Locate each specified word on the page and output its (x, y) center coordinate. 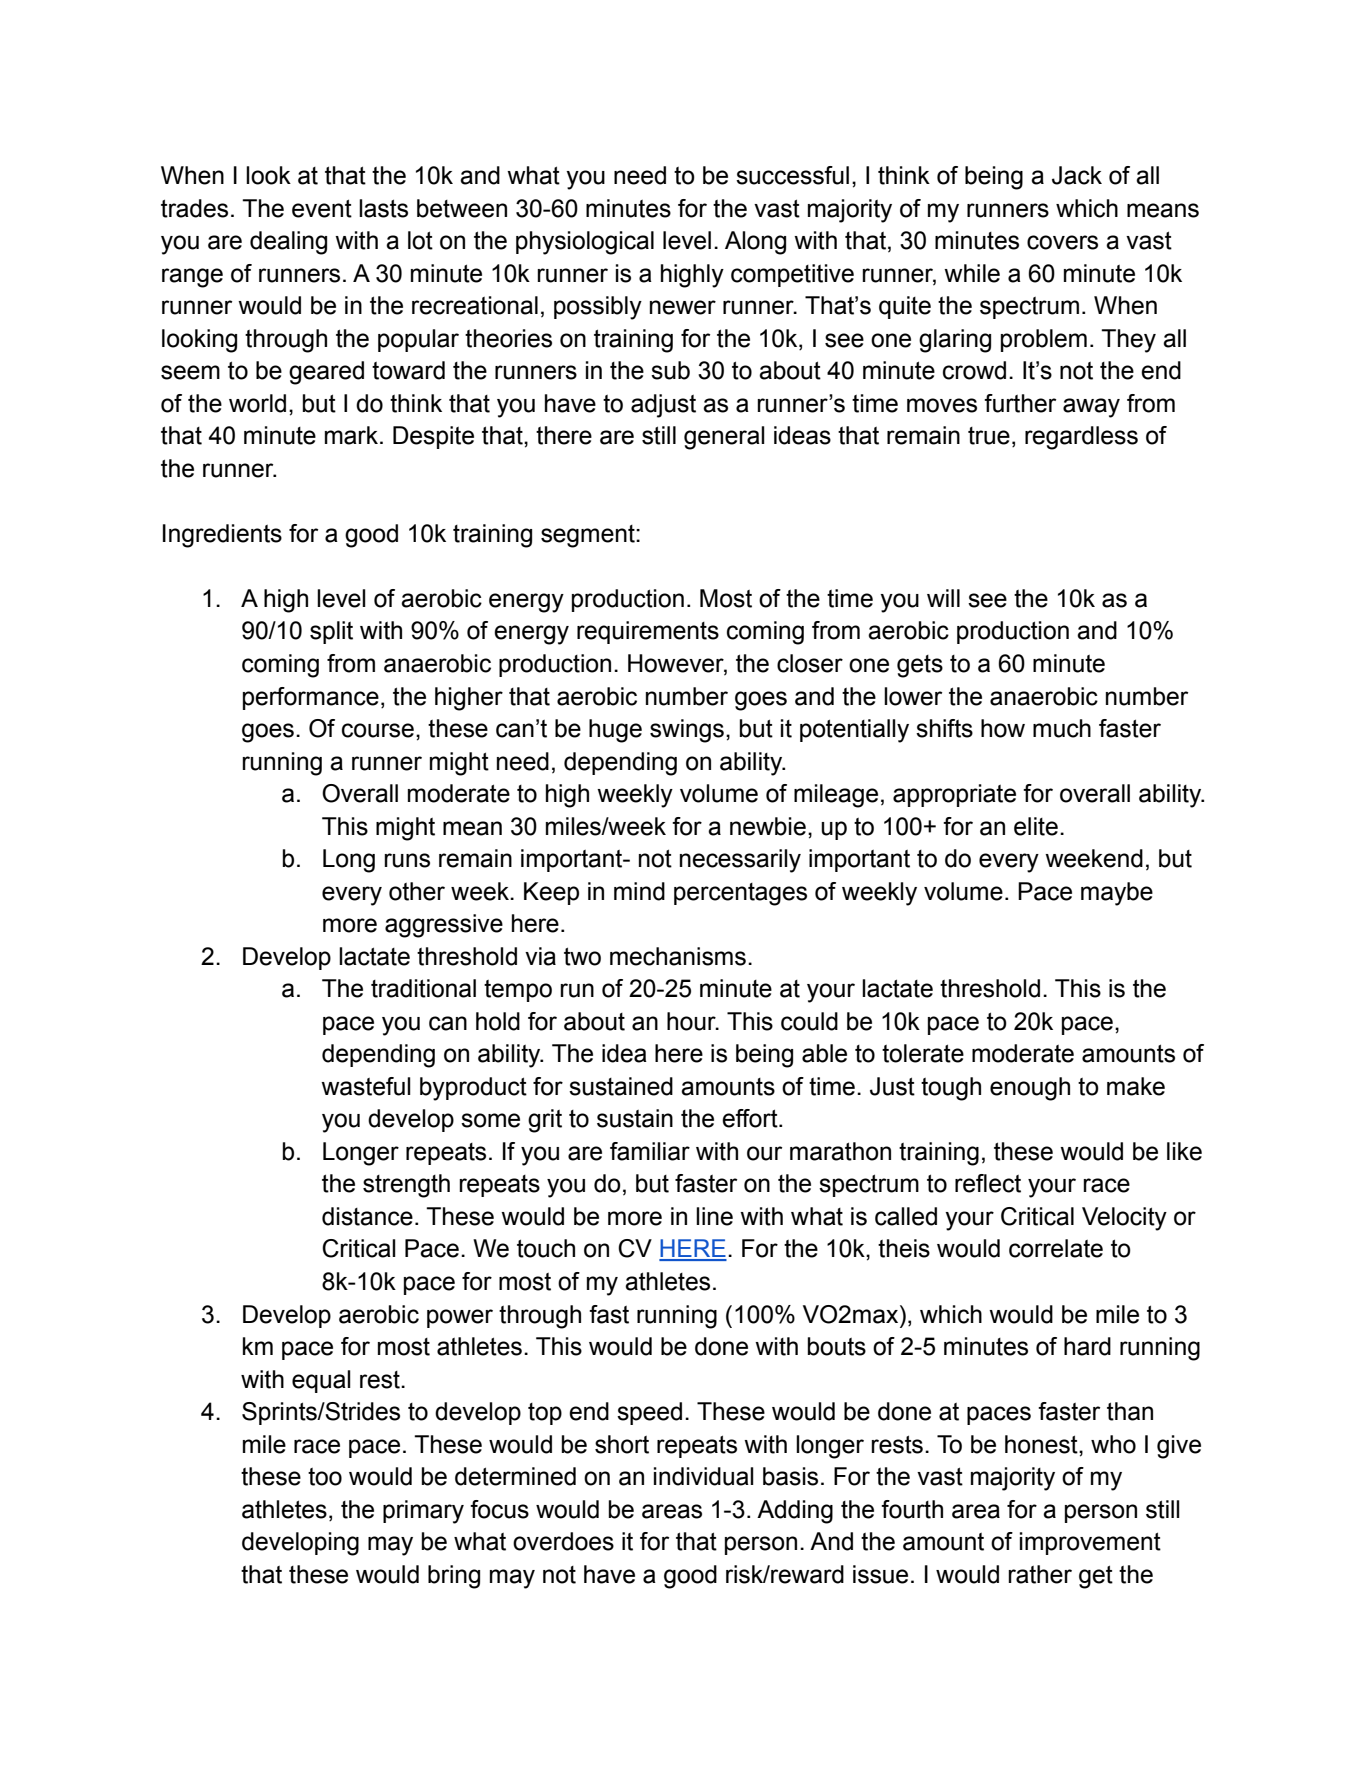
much (1062, 728)
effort (751, 1118)
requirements (648, 632)
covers (1062, 242)
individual (704, 1476)
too (325, 1477)
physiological (585, 243)
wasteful (366, 1086)
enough (1030, 1089)
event (322, 208)
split (331, 632)
